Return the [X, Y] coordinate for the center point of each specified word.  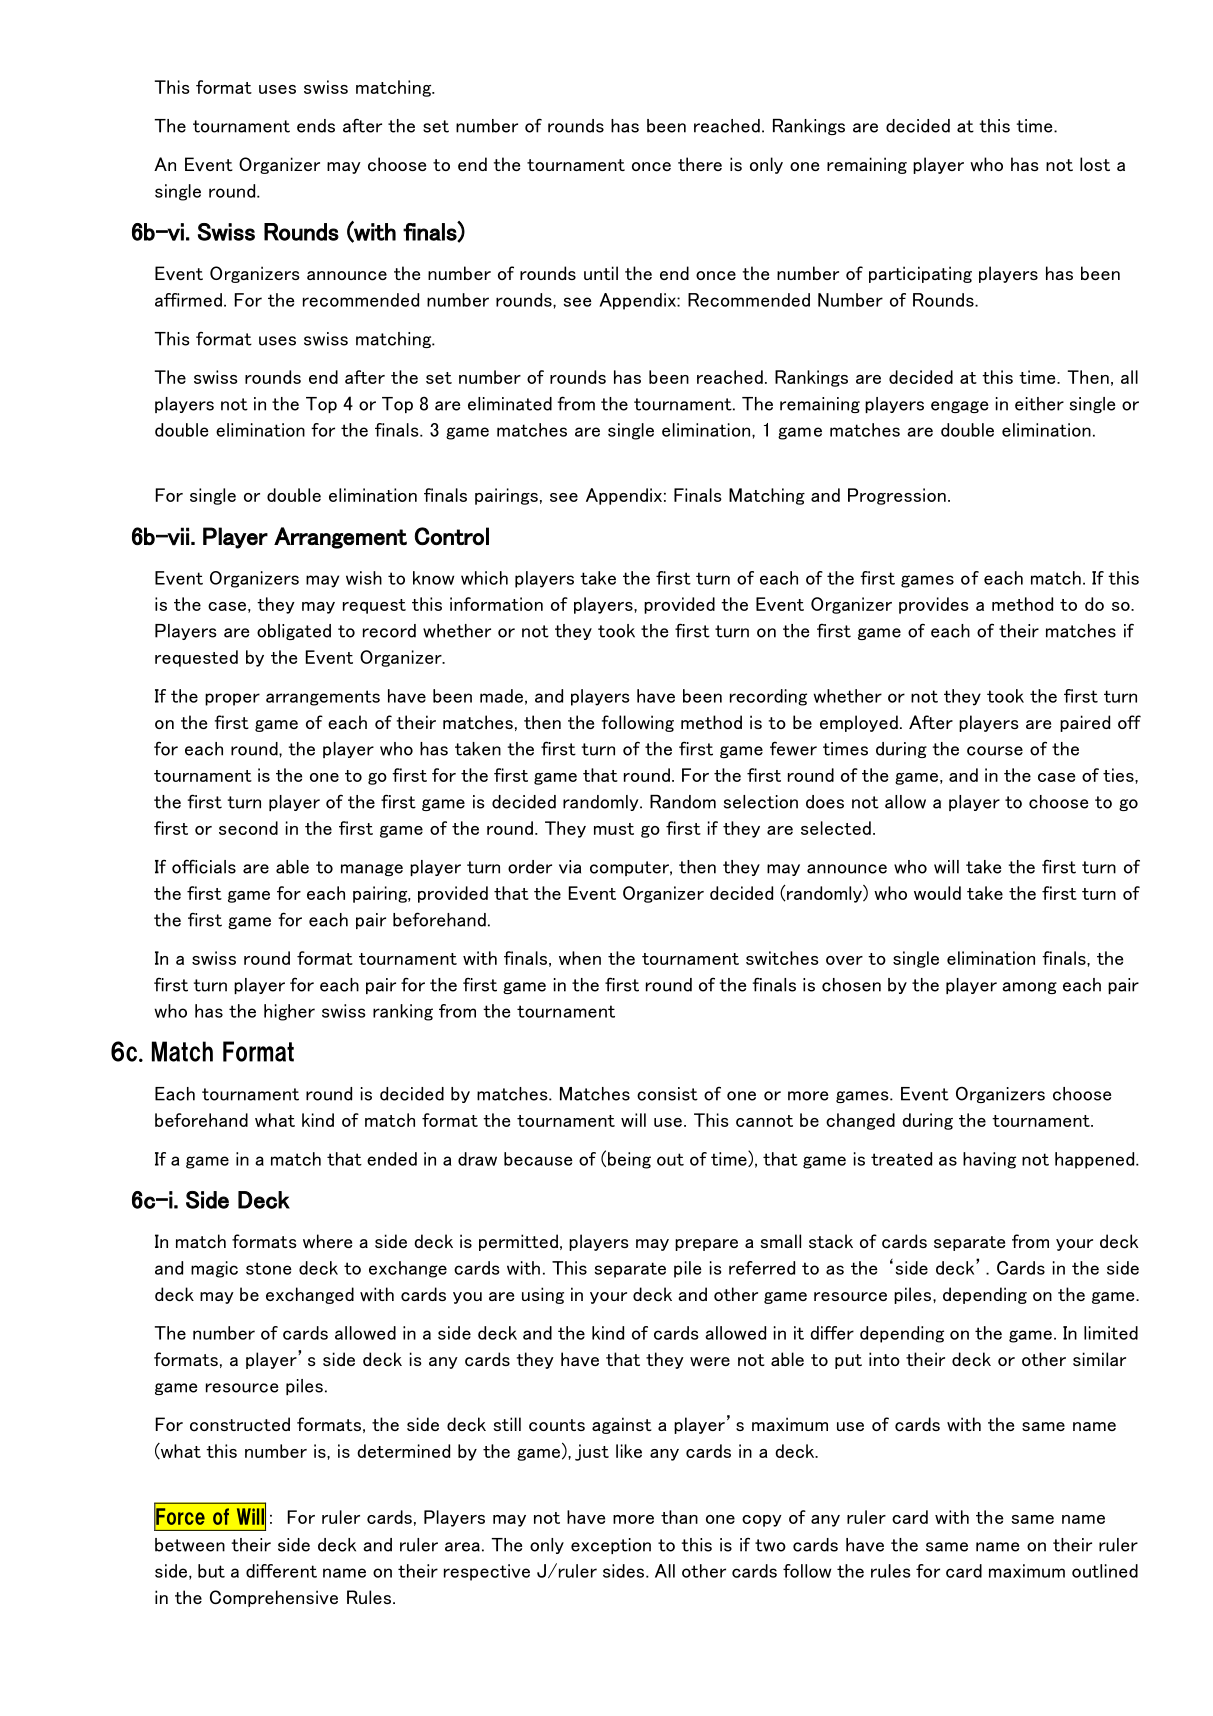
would [937, 893]
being [629, 1160]
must [614, 829]
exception [611, 1546]
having [989, 1160]
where [327, 1241]
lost [1095, 164]
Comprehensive [274, 1598]
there [700, 164]
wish [364, 578]
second [248, 828]
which [484, 578]
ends [316, 126]
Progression [897, 496]
